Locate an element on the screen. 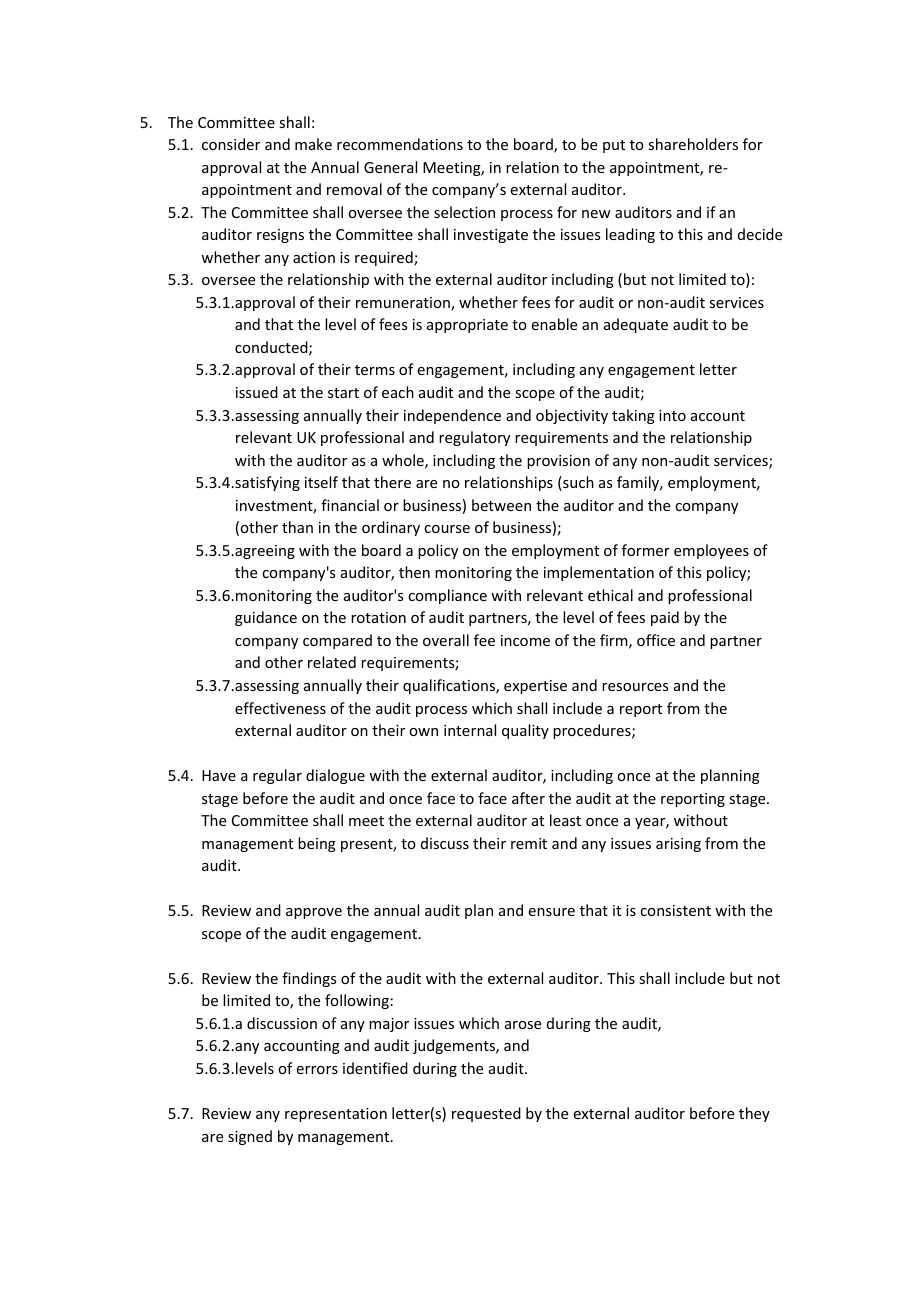 This screenshot has height=1309, width=924. income is located at coordinates (525, 640).
